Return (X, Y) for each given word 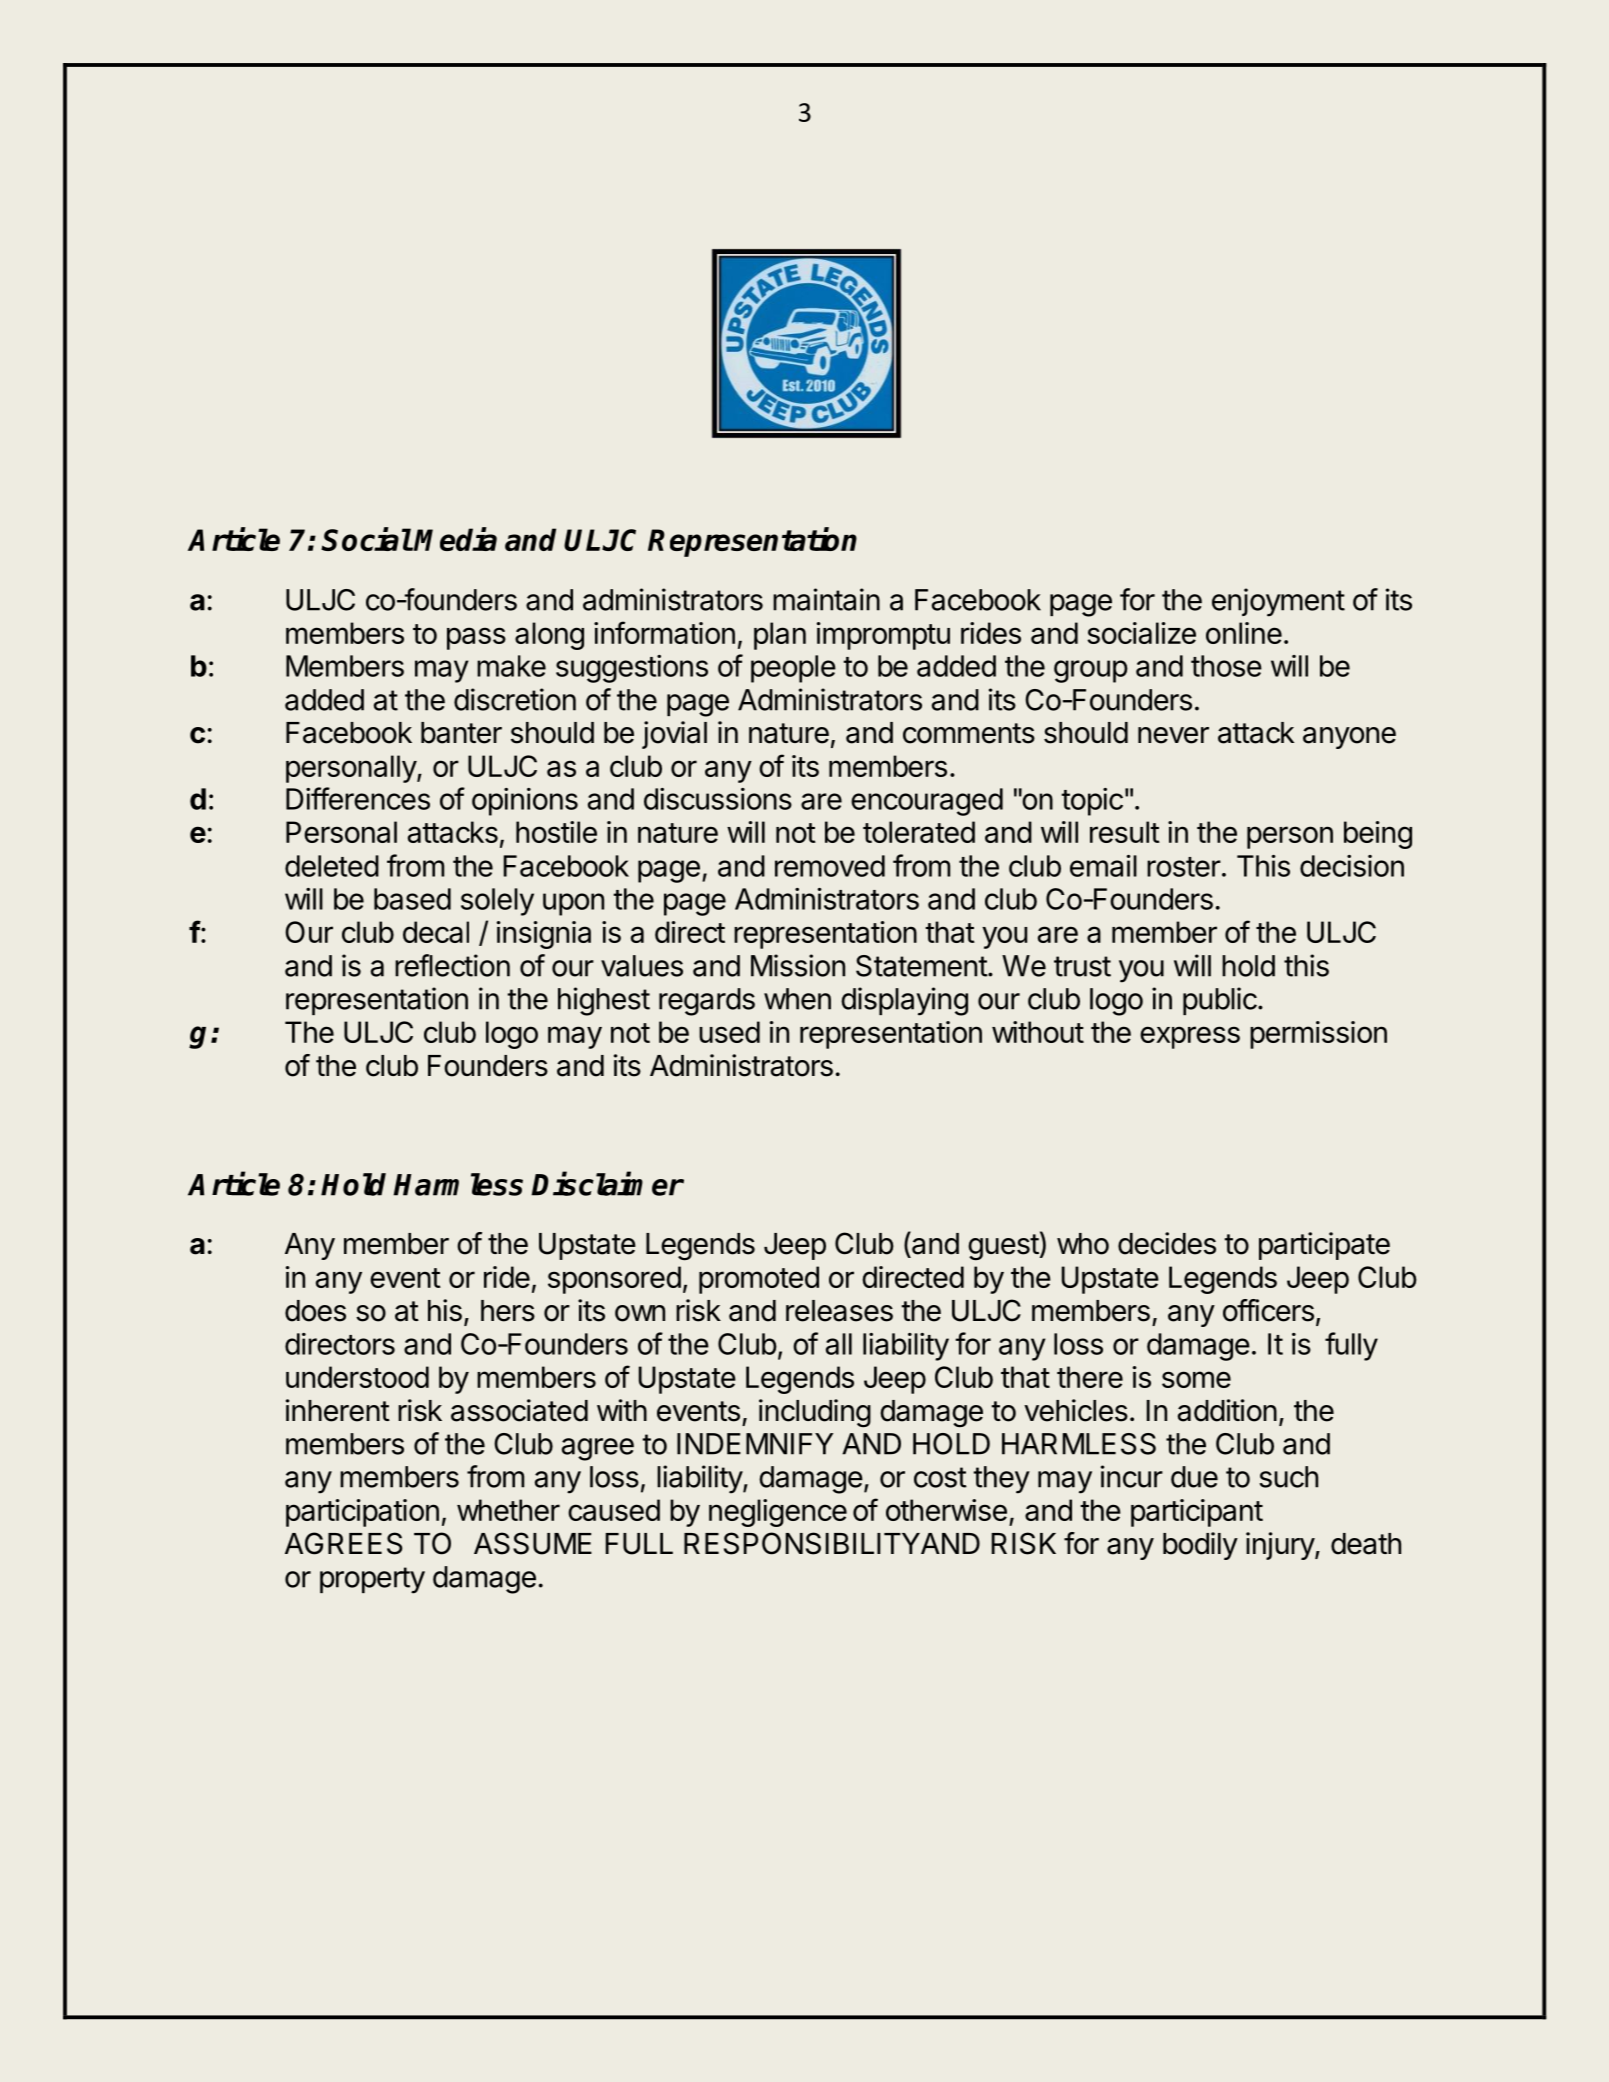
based (412, 899)
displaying (904, 1001)
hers (508, 1311)
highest (604, 1001)
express (1190, 1037)
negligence (778, 1513)
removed (830, 866)
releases (839, 1311)
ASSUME (533, 1543)
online (1244, 633)
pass (476, 638)
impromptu (883, 636)
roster (1184, 867)
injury (1281, 1546)
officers (1268, 1310)
